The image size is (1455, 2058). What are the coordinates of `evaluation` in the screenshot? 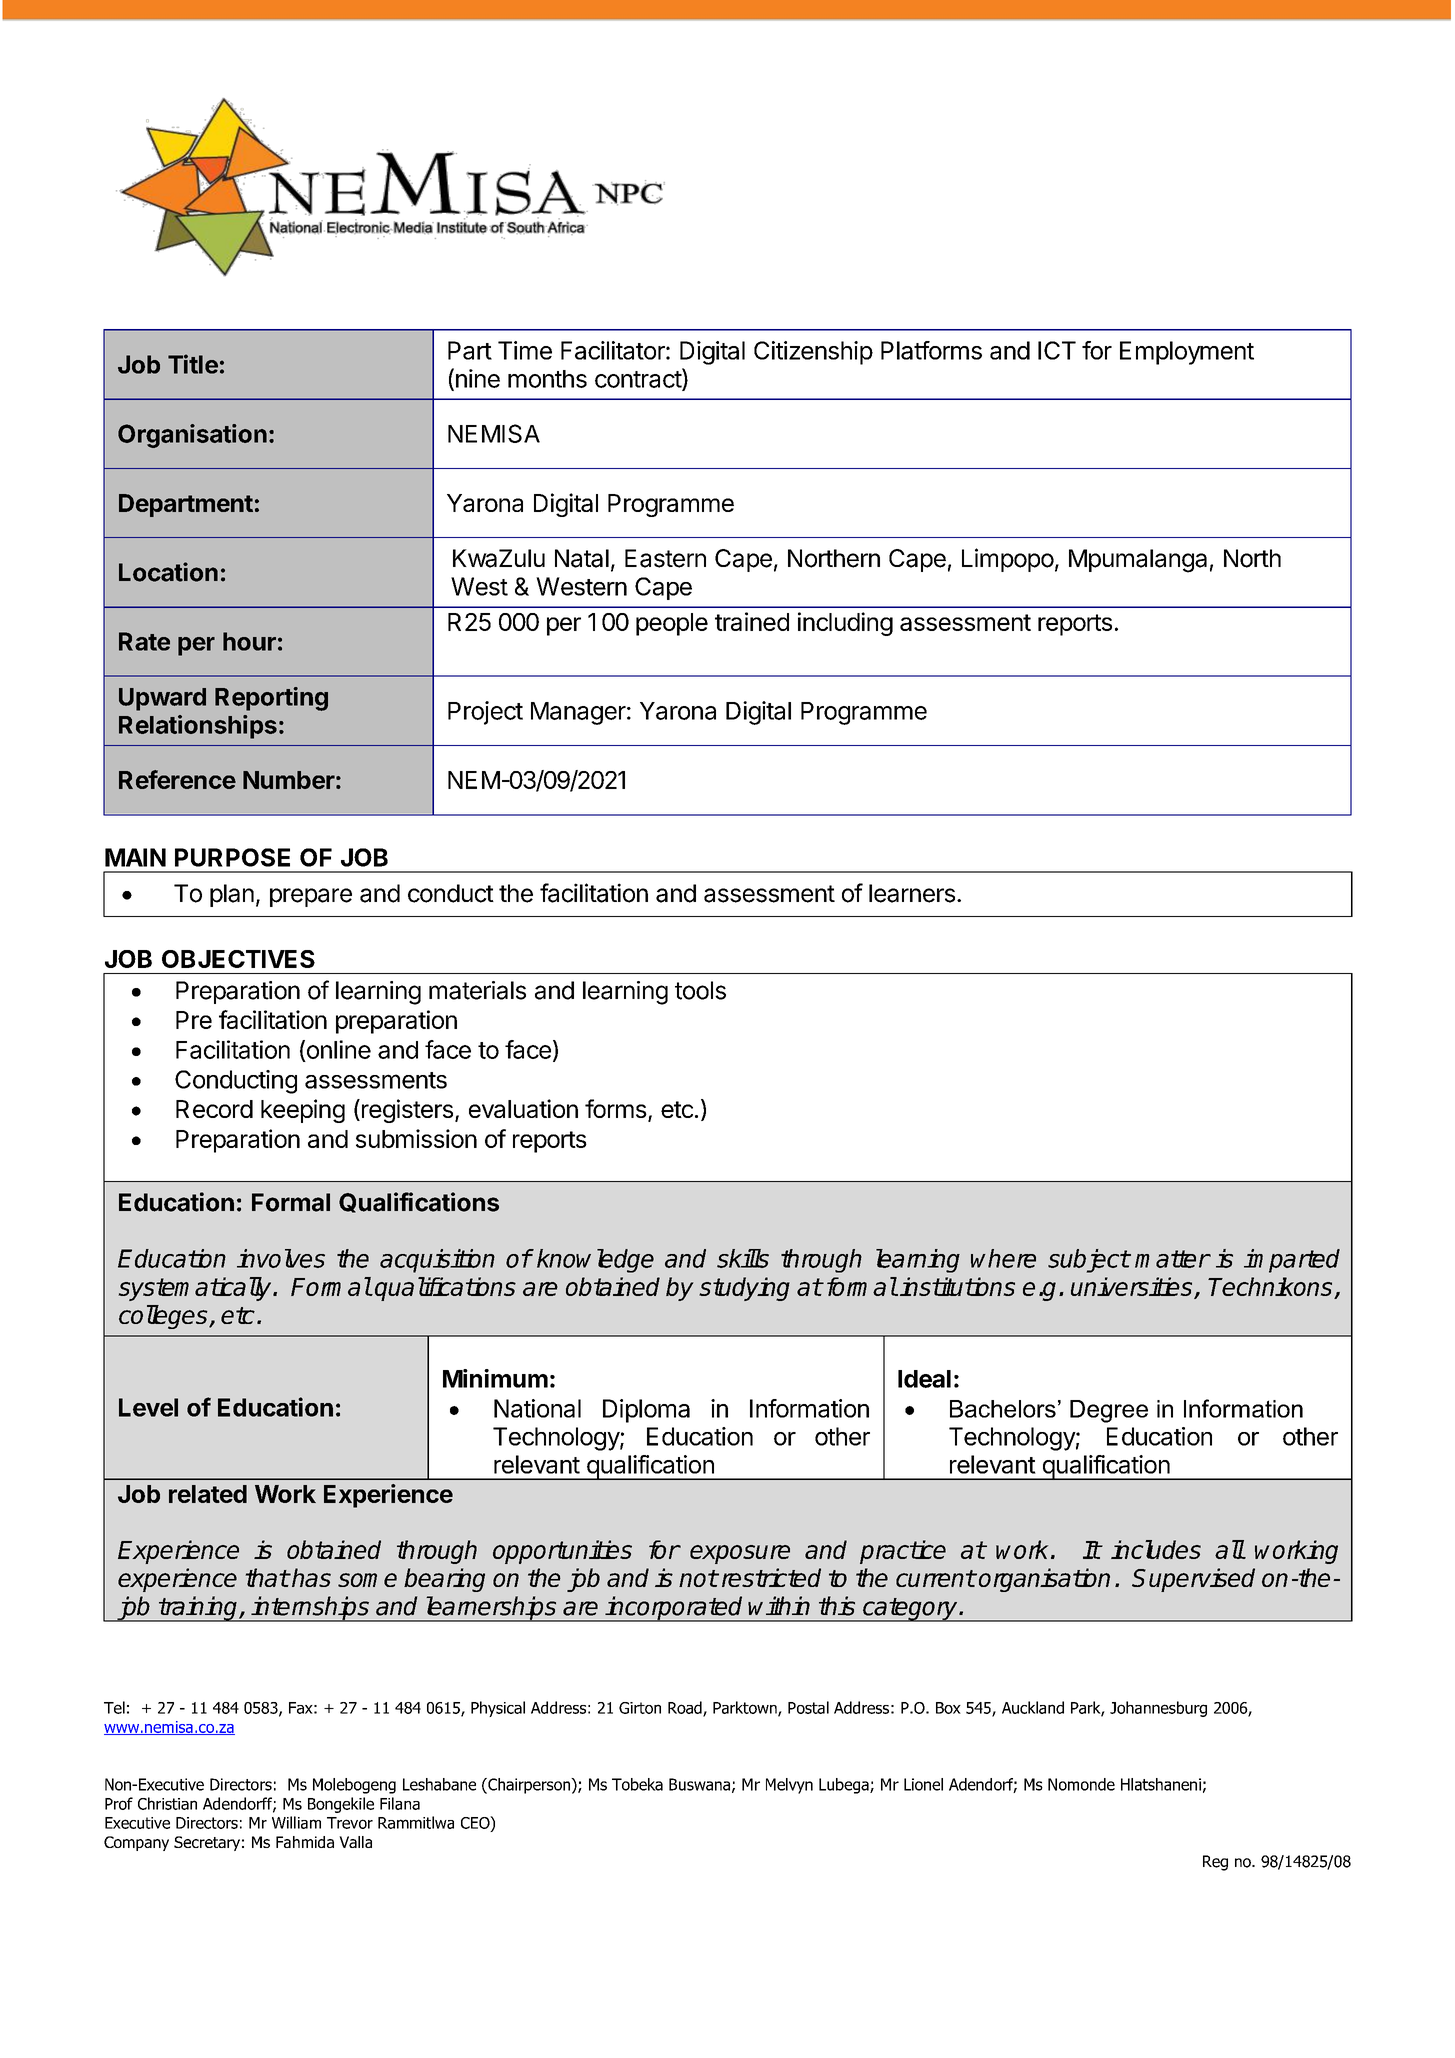 It's located at (523, 1108).
